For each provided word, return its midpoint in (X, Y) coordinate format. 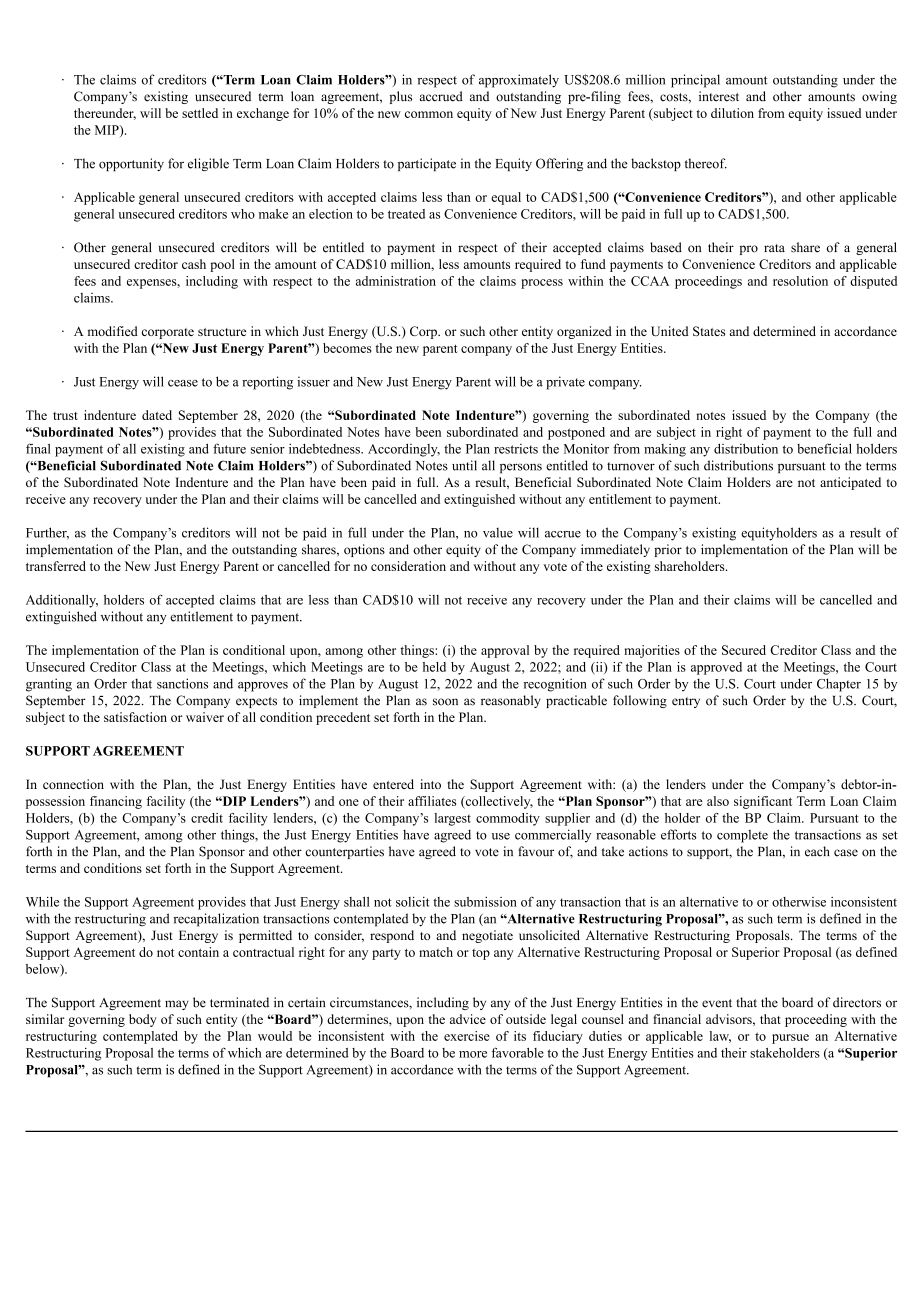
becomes (347, 348)
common (429, 114)
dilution (732, 113)
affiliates (432, 801)
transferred (56, 566)
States (709, 331)
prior (668, 550)
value (498, 533)
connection (73, 784)
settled (200, 113)
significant (763, 802)
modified (113, 331)
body (143, 1020)
